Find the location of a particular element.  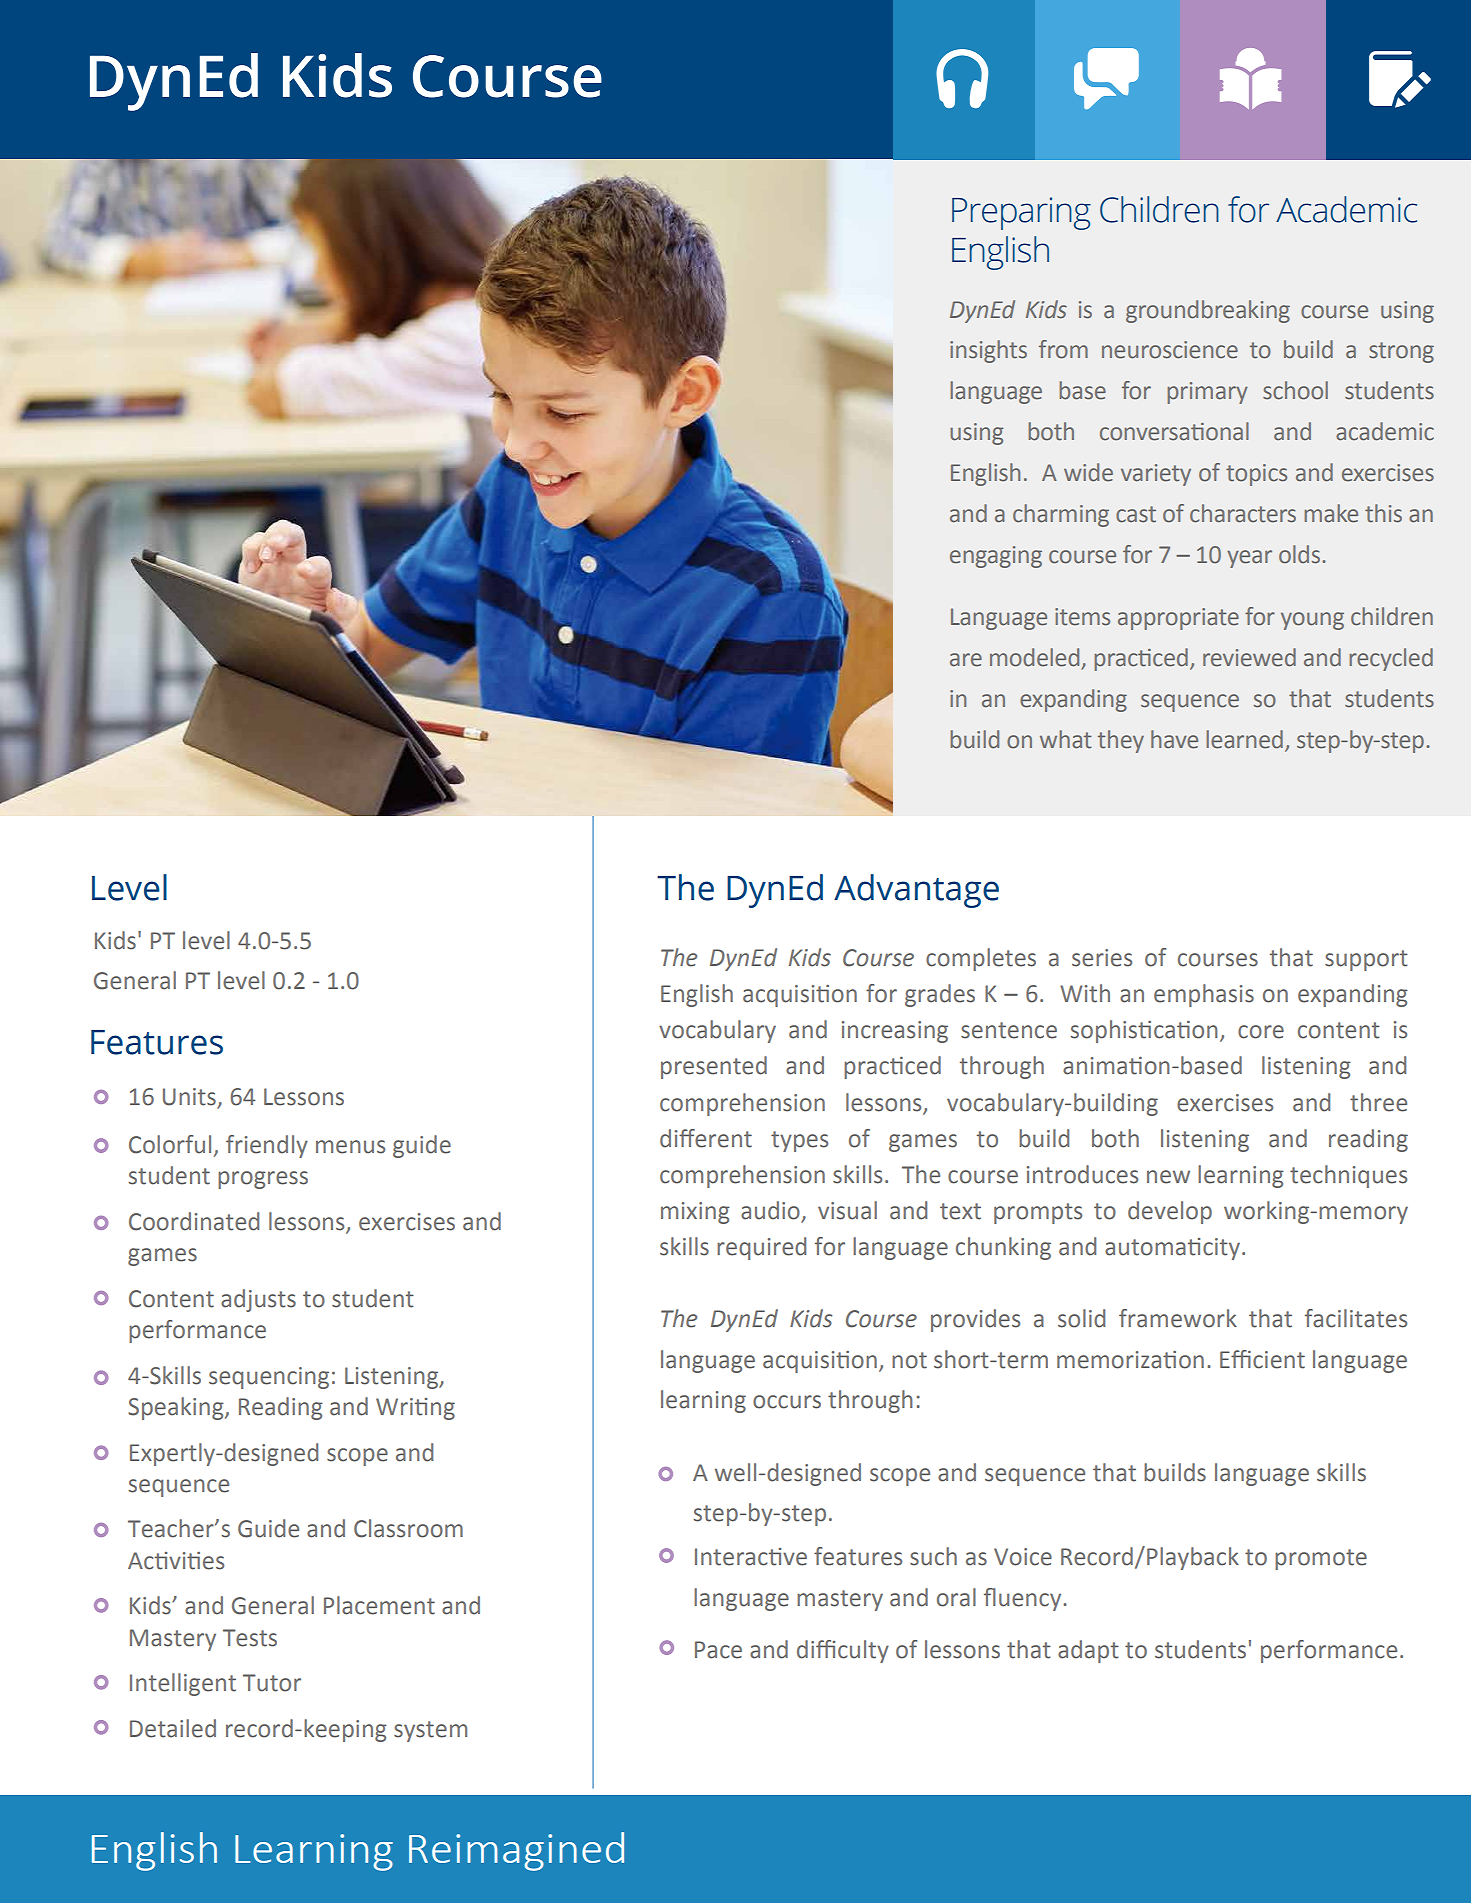

adjusts is located at coordinates (258, 1300).
